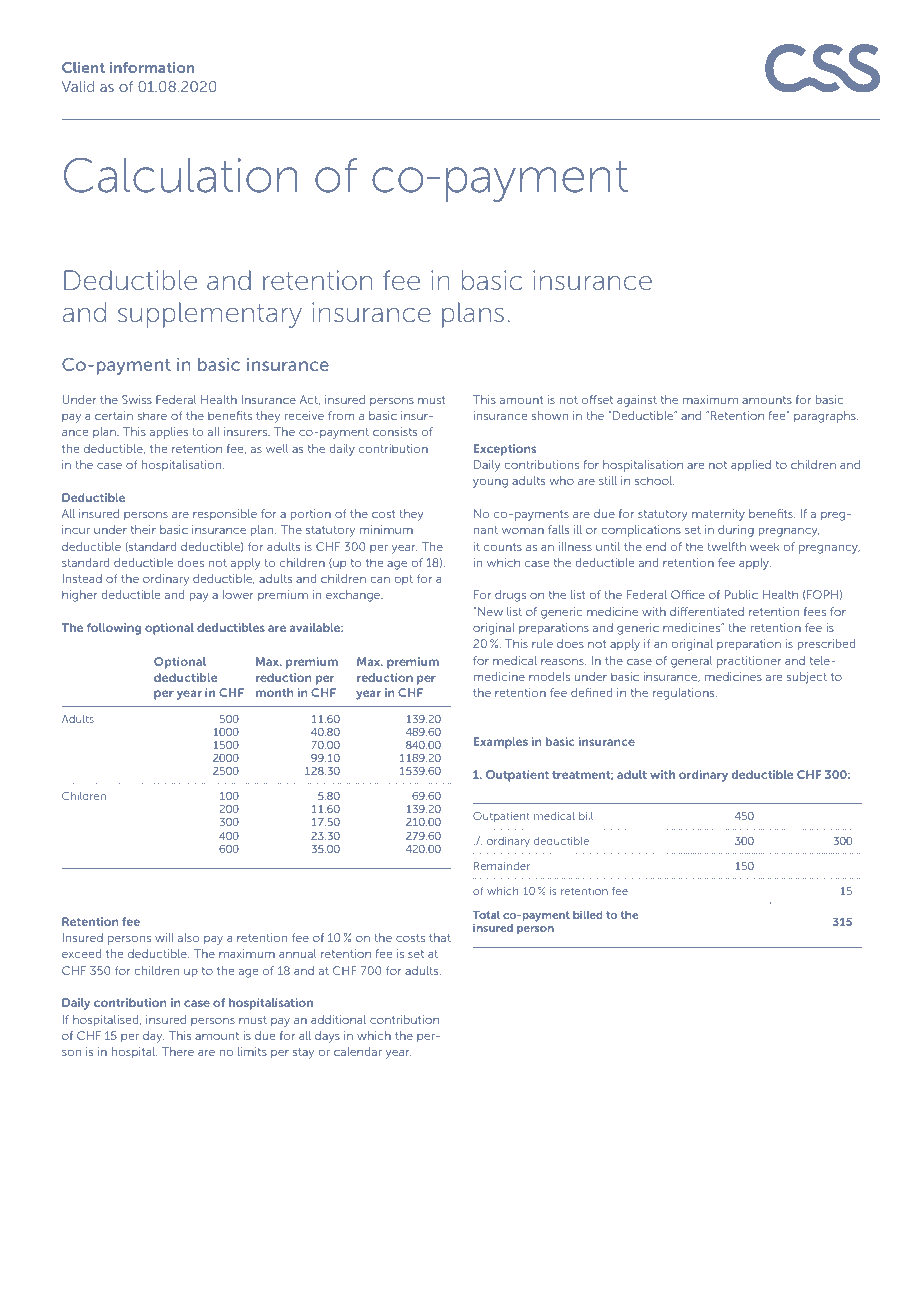  What do you see at coordinates (486, 915) in the document?
I see `Total` at bounding box center [486, 915].
